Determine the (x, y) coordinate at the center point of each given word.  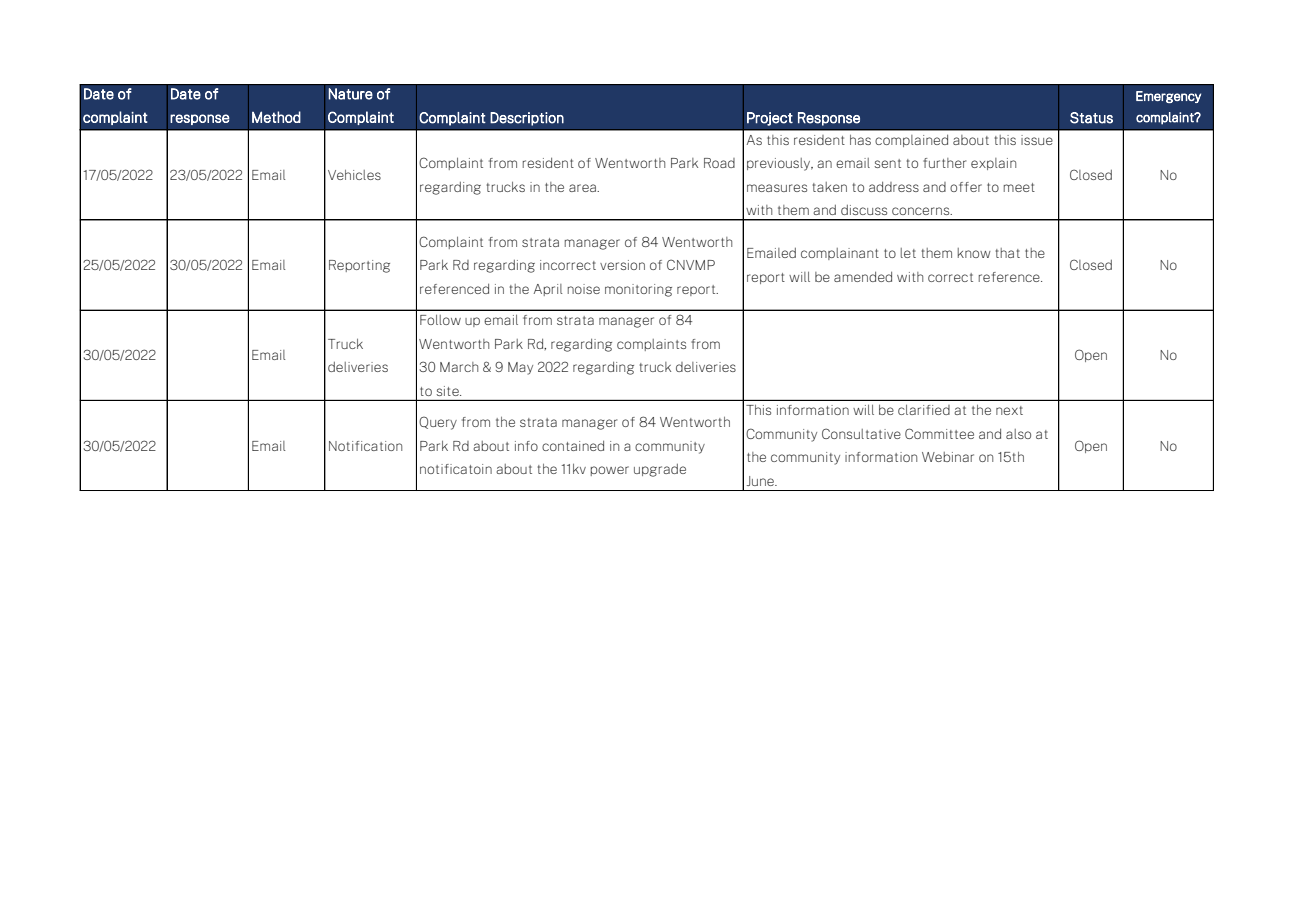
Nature (350, 94)
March (459, 367)
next (1009, 410)
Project (770, 119)
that (1008, 253)
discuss (864, 210)
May (520, 368)
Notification (365, 446)
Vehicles (354, 175)
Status (1091, 118)
